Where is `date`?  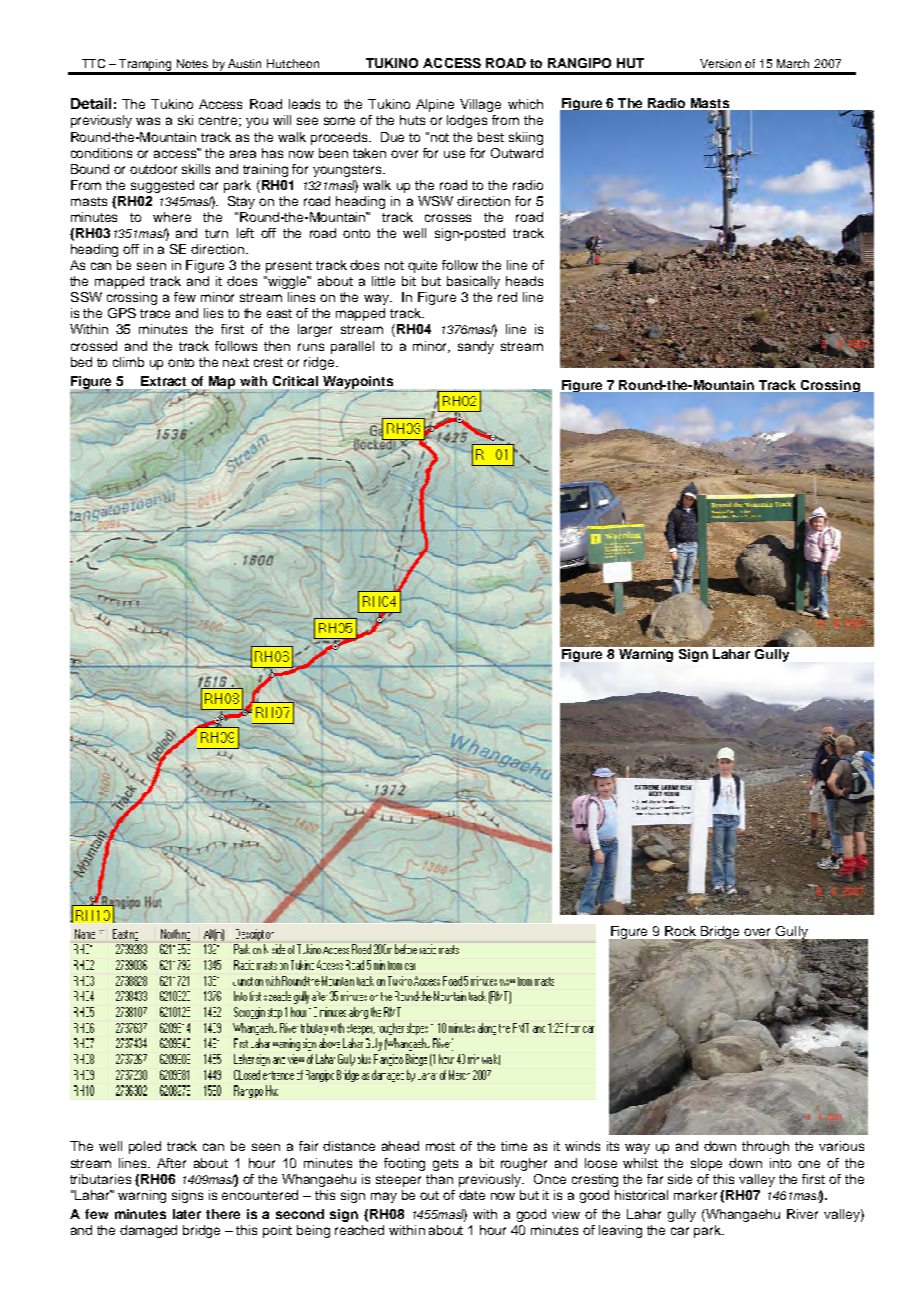 date is located at coordinates (472, 1195).
